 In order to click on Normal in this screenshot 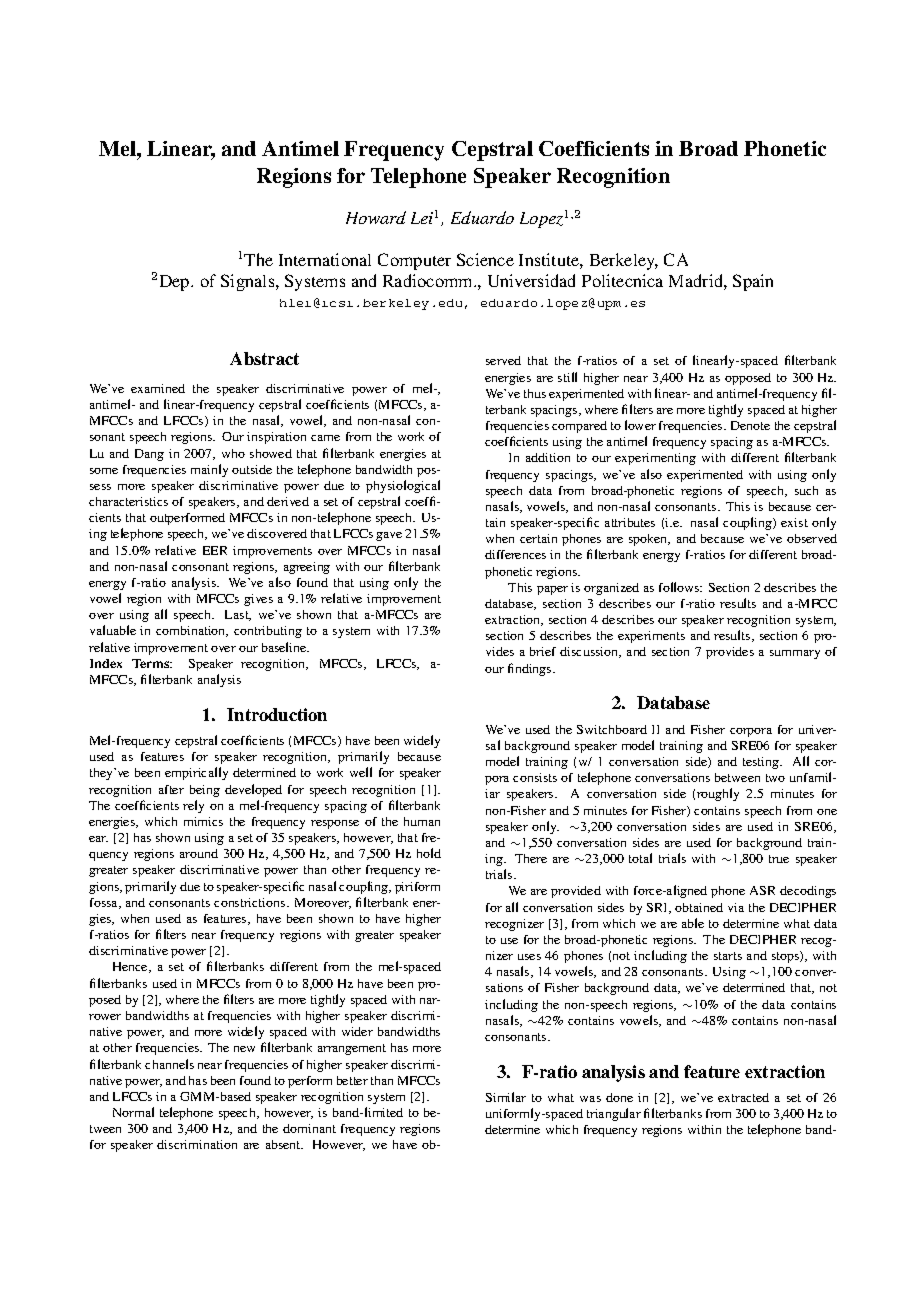, I will do `click(133, 1112)`.
